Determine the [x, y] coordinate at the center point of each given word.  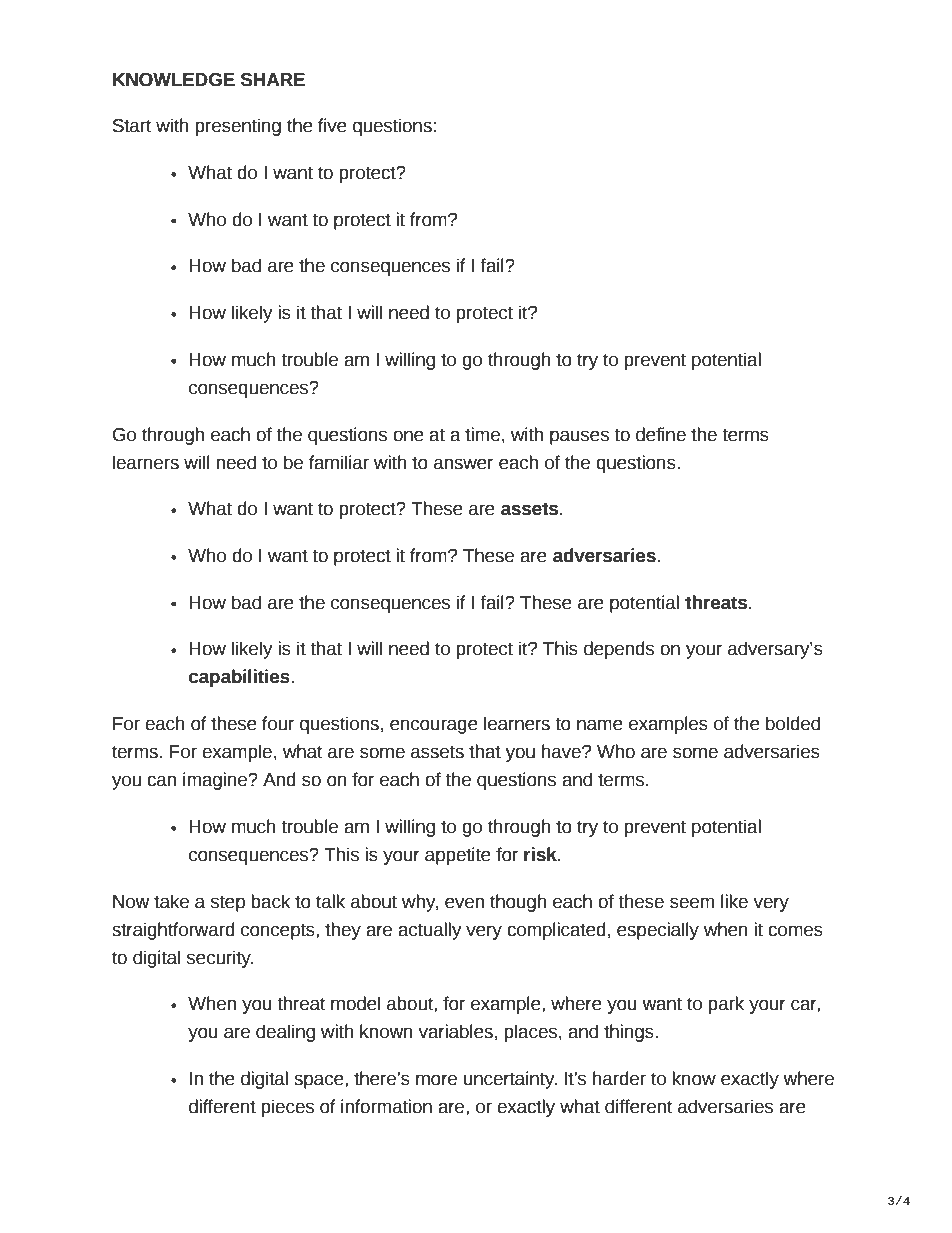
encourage [434, 726]
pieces [287, 1108]
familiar [339, 462]
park [726, 1005]
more [436, 1080]
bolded [793, 723]
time [482, 434]
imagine [216, 781]
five [332, 125]
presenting [238, 127]
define [661, 434]
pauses [579, 437]
